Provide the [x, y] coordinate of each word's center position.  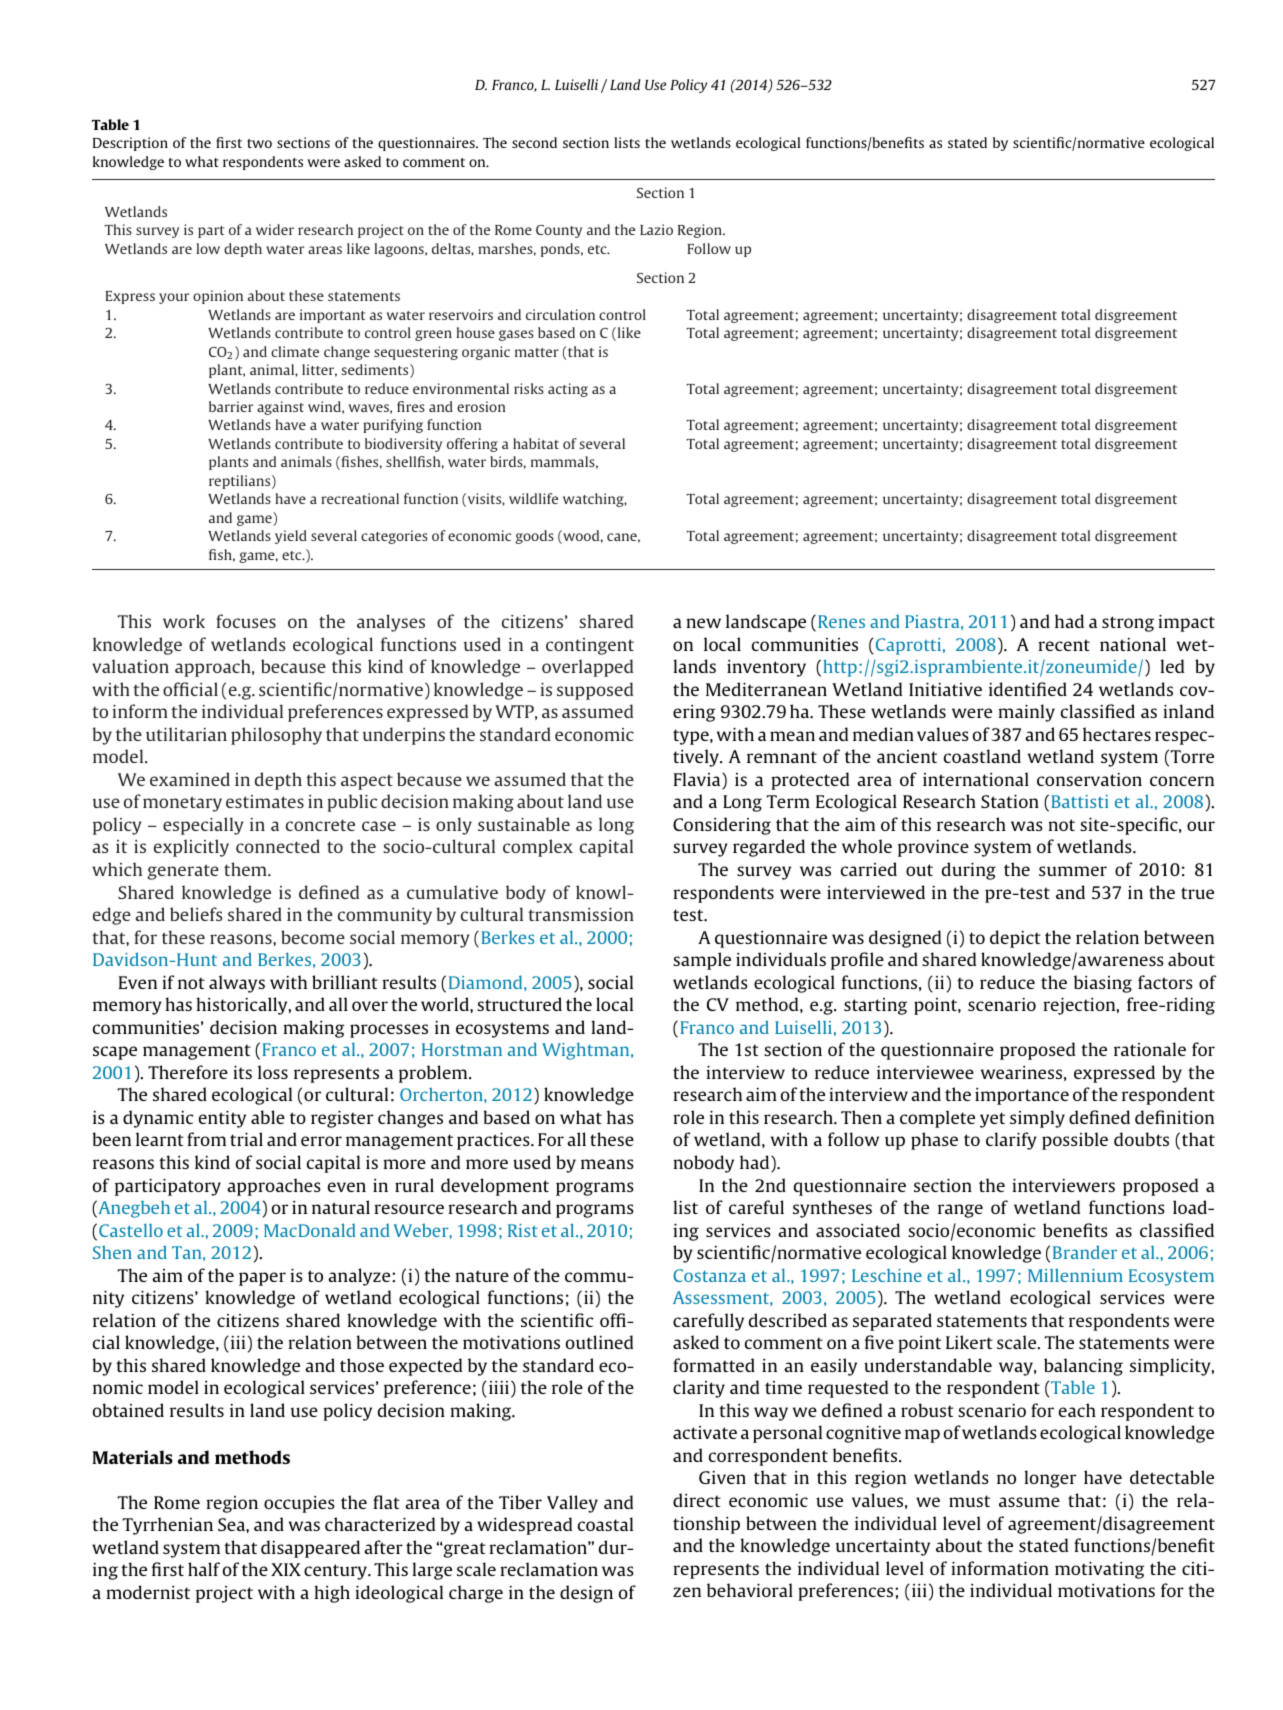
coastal [605, 1524]
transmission [581, 914]
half [204, 1569]
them [246, 869]
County [559, 231]
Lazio [656, 229]
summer [1073, 871]
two [259, 143]
